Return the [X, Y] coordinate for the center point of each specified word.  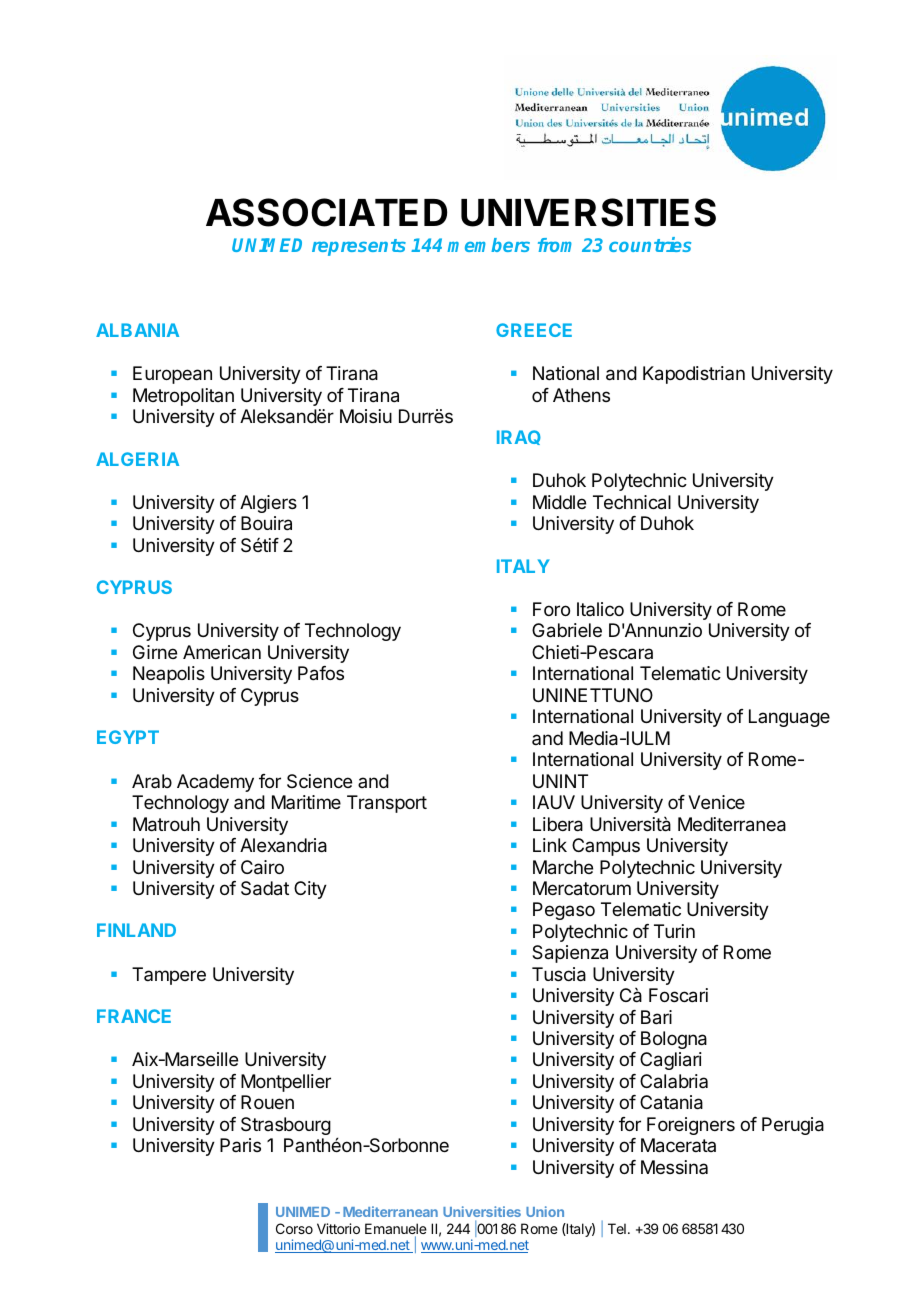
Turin [674, 931]
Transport [387, 804]
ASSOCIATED [326, 212]
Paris [240, 1145]
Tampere [169, 976]
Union [545, 1211]
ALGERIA [137, 459]
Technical [632, 502]
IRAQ [519, 437]
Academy [215, 783]
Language [789, 718]
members [488, 245]
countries [650, 244]
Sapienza [570, 954]
